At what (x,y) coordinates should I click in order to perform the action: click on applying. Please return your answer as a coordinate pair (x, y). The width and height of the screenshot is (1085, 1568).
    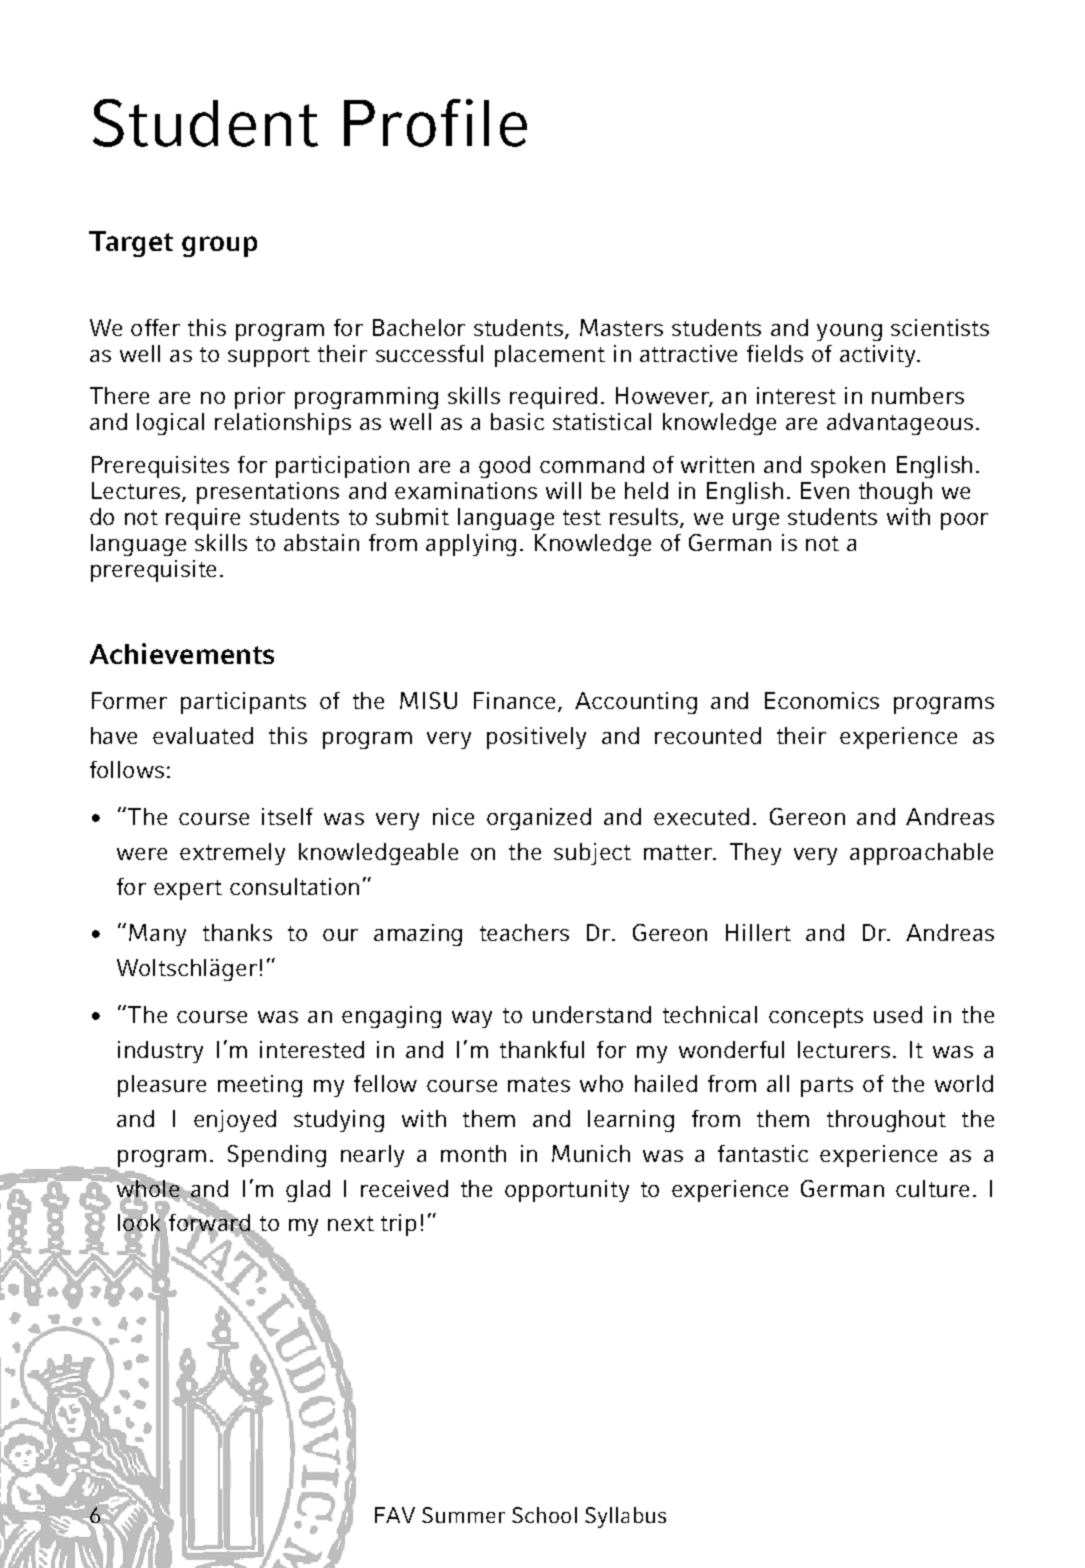
    Looking at the image, I should click on (471, 545).
